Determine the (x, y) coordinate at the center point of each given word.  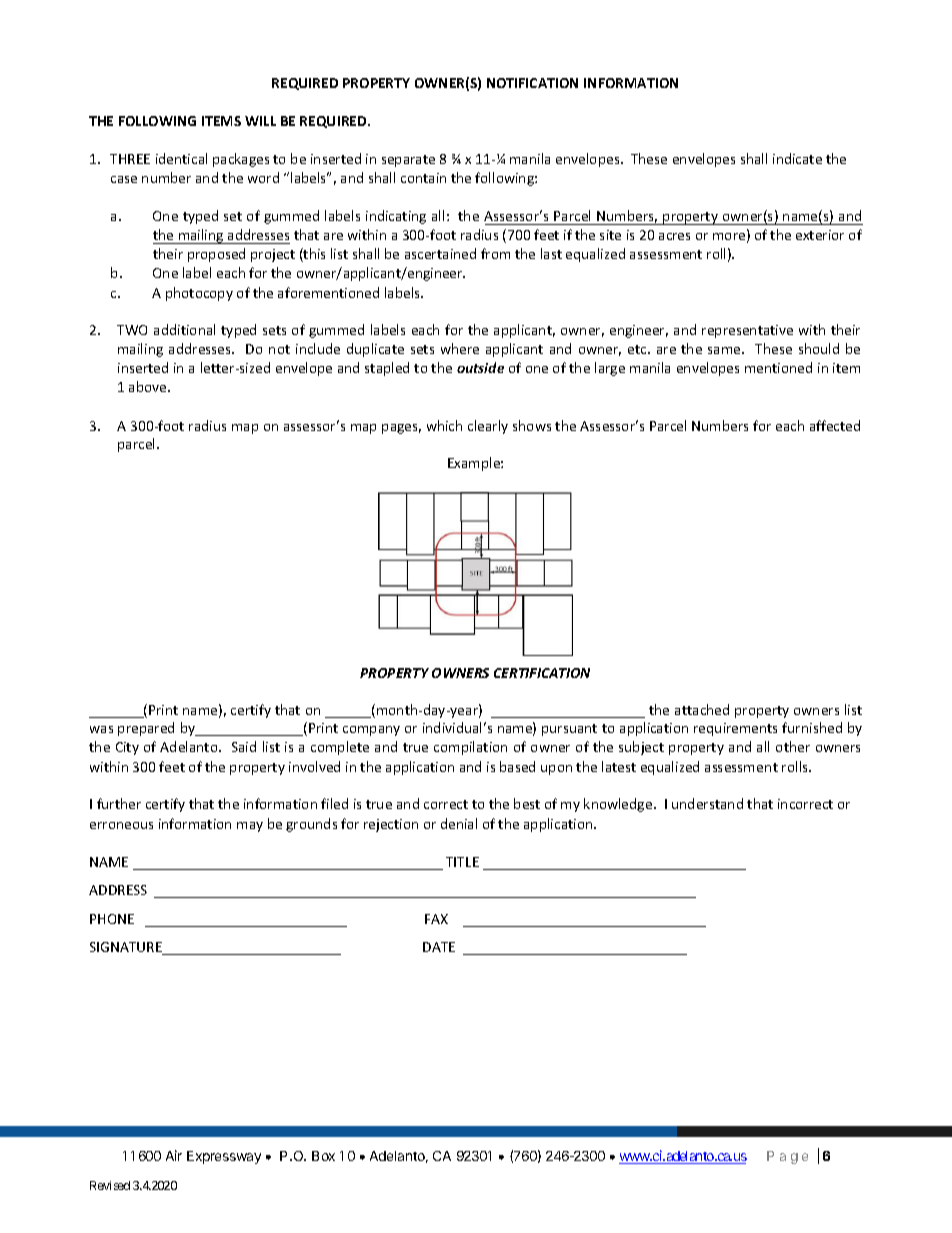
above (149, 386)
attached (702, 709)
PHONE (112, 919)
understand (707, 803)
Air (174, 1155)
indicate (797, 158)
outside (480, 367)
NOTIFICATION (532, 83)
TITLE (462, 862)
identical (181, 158)
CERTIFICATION (542, 673)
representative (747, 331)
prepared (146, 729)
